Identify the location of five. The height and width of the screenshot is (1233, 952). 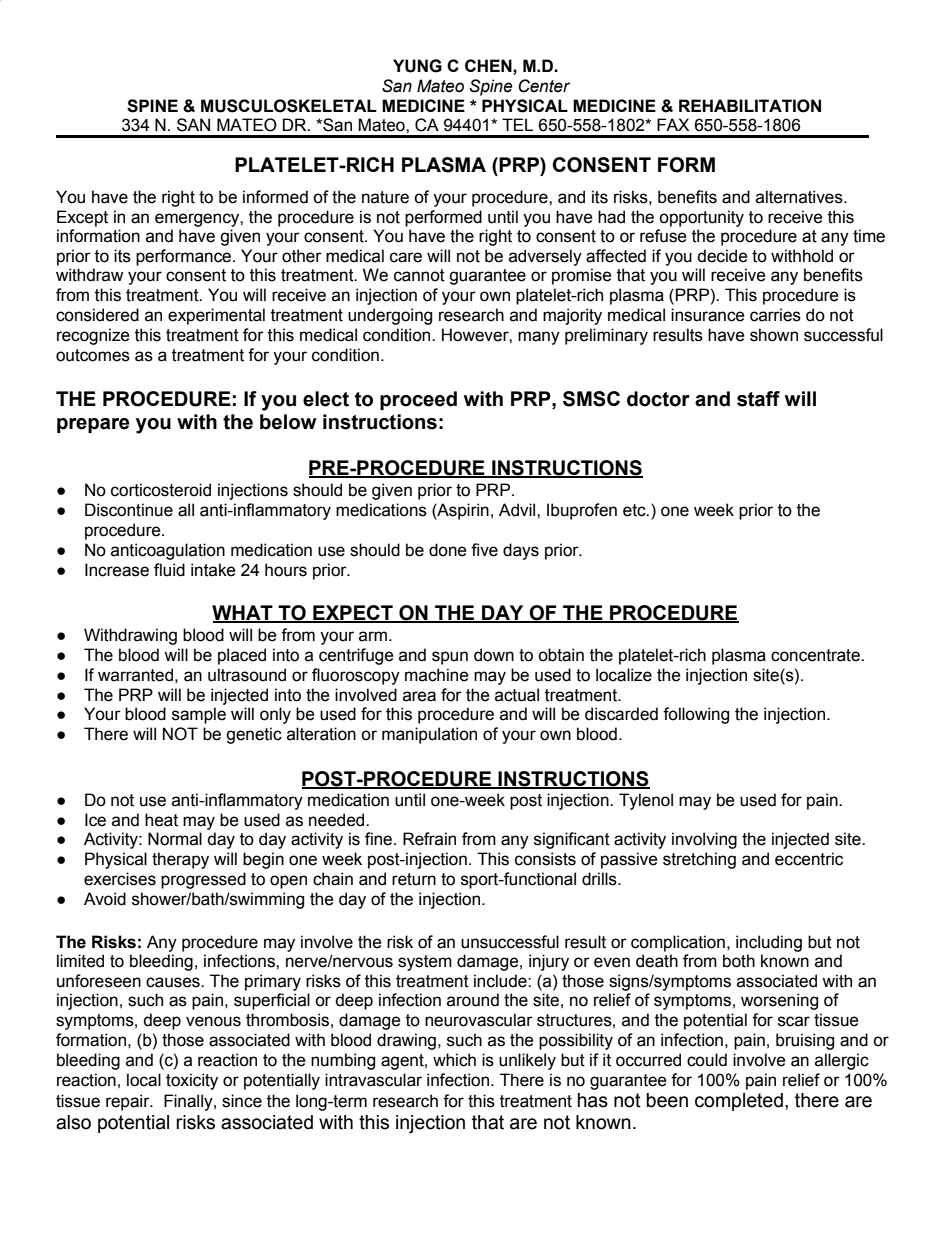
(484, 550).
